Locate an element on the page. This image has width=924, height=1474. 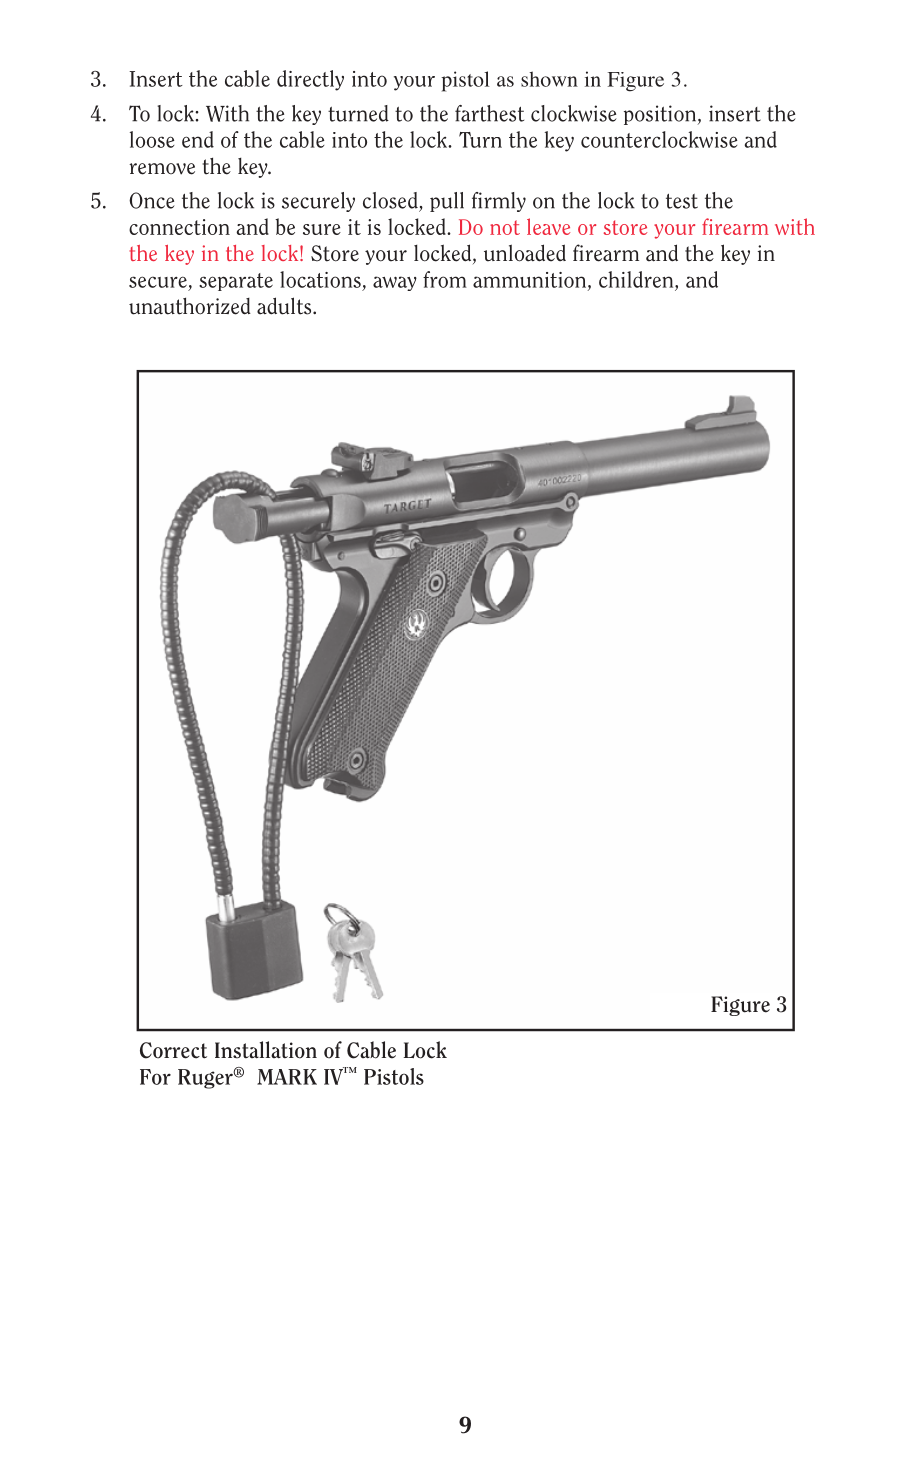
MARK is located at coordinates (287, 1077).
